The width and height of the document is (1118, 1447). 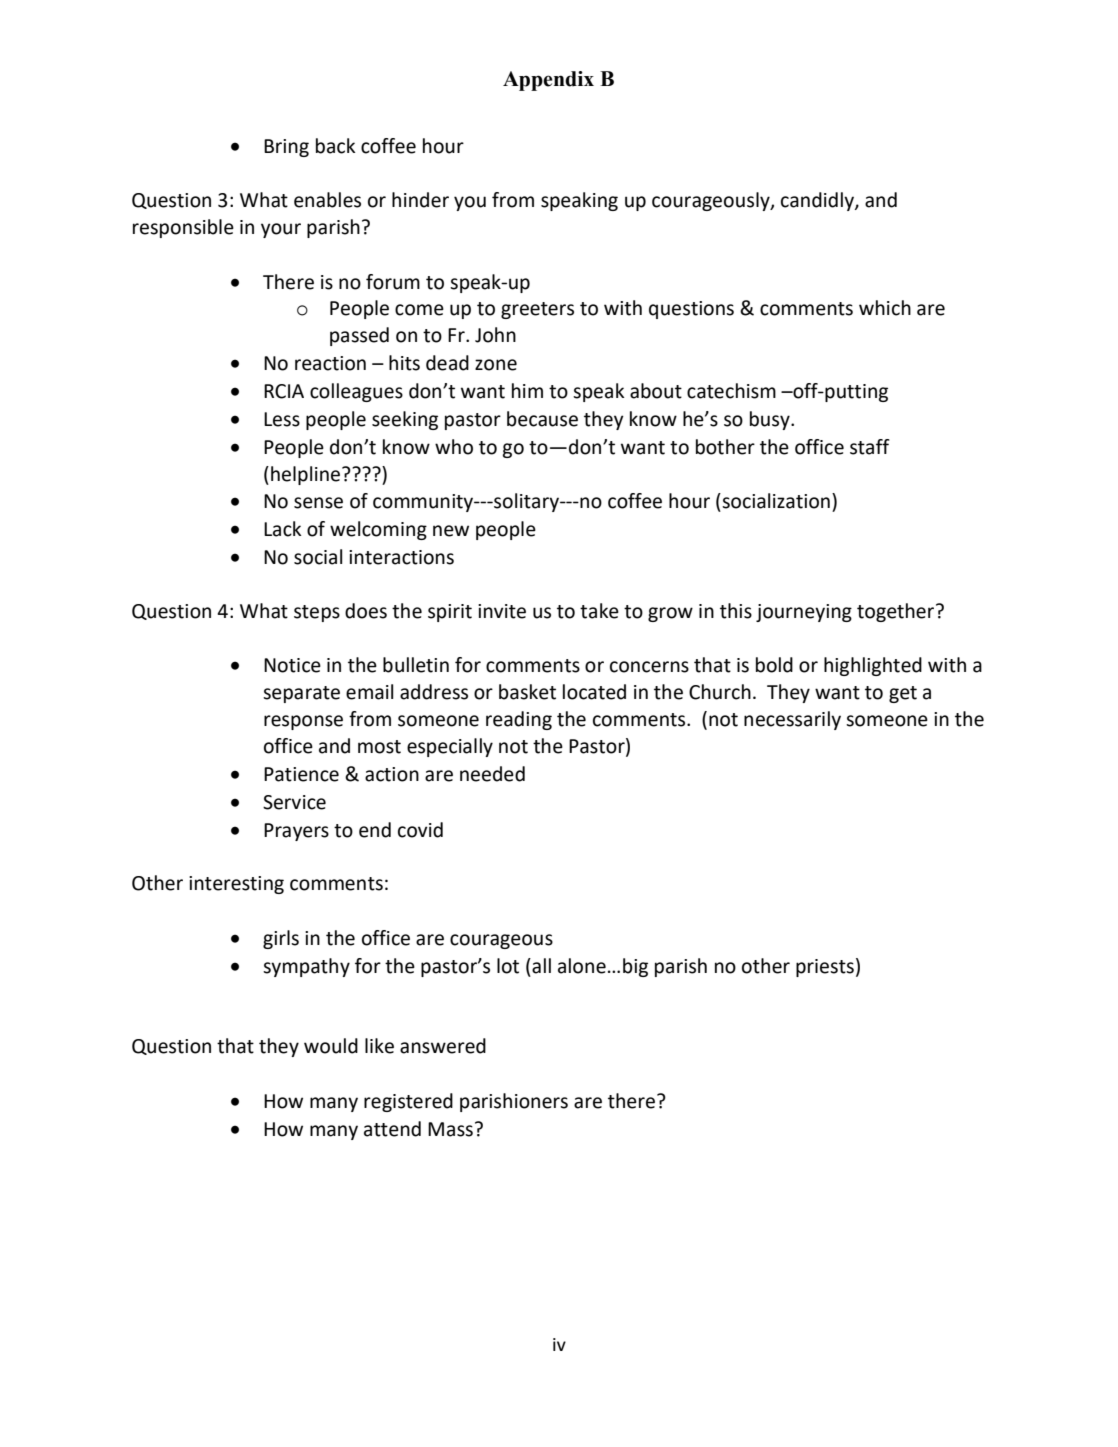 I want to click on Bring, so click(x=286, y=148).
